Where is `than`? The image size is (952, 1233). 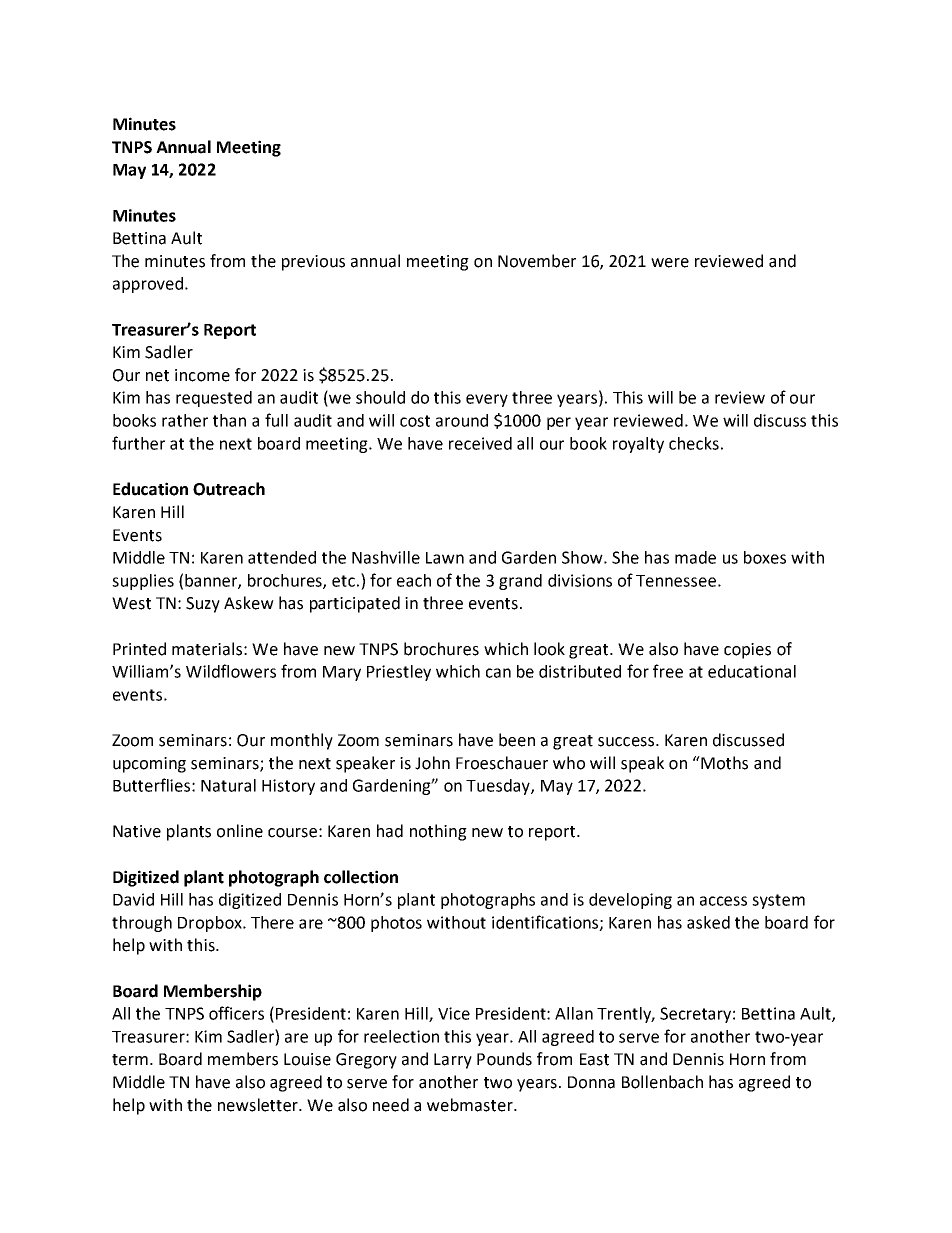
than is located at coordinates (229, 420).
